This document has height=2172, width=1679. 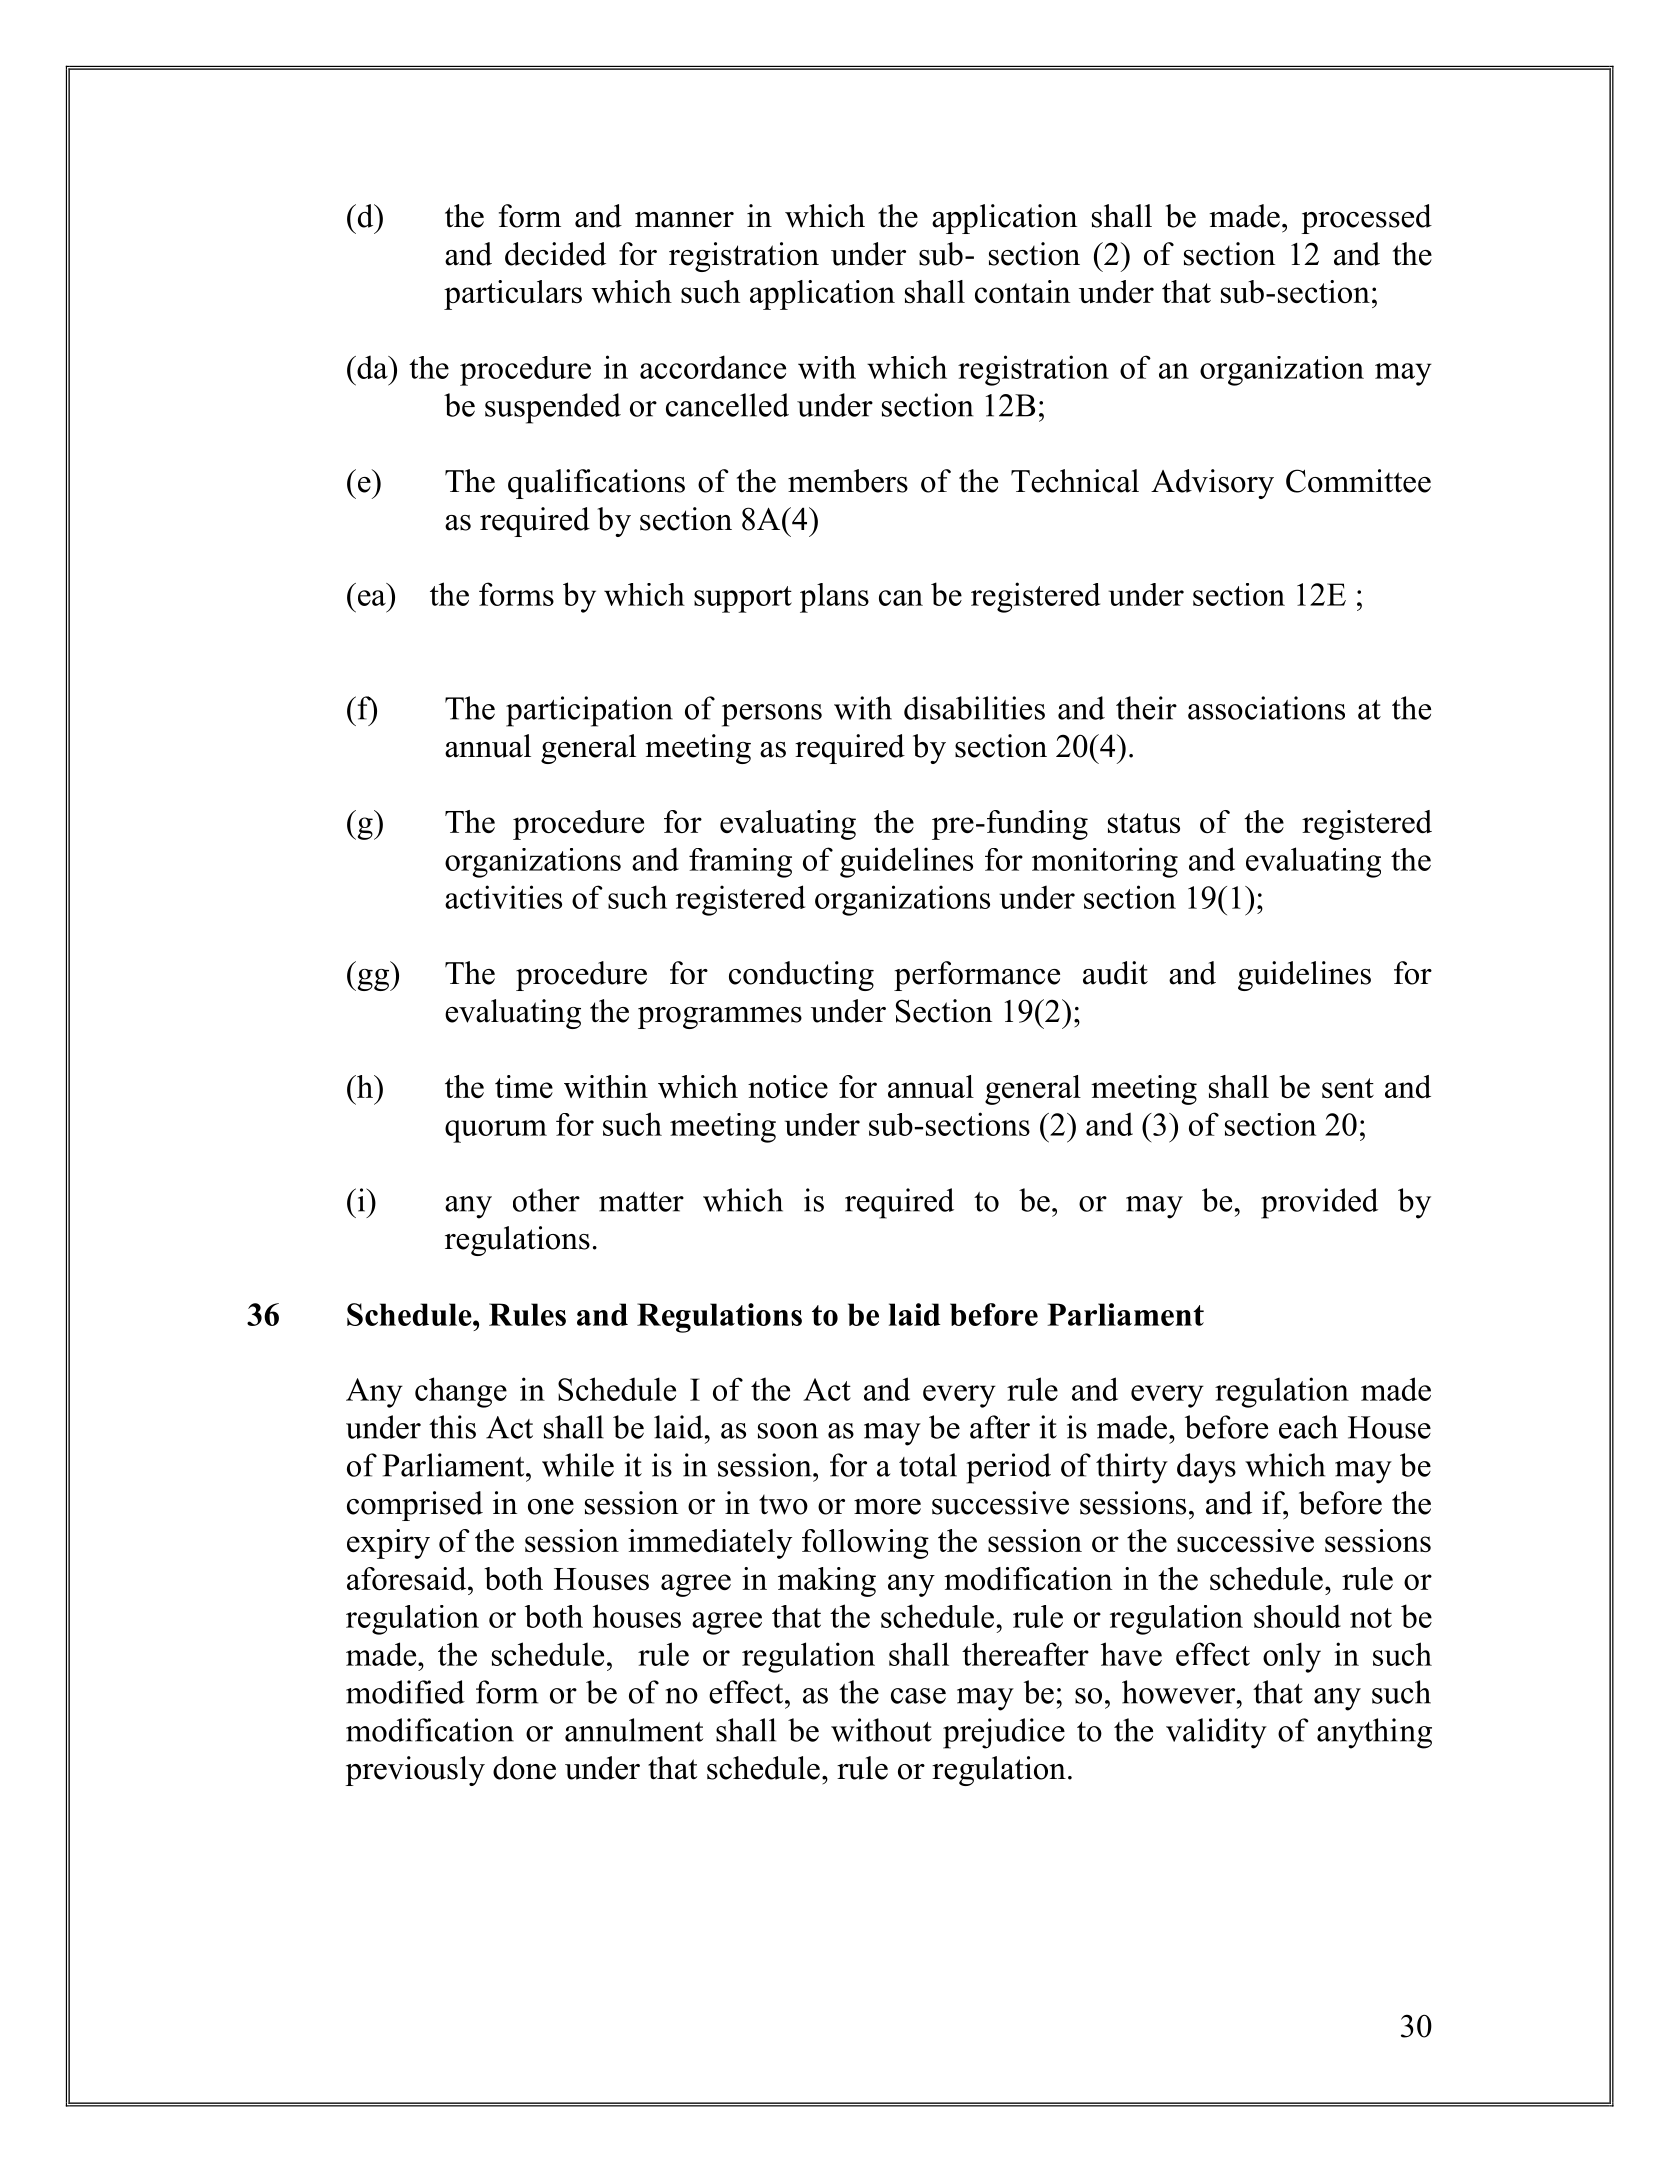 I want to click on audit, so click(x=1115, y=973).
